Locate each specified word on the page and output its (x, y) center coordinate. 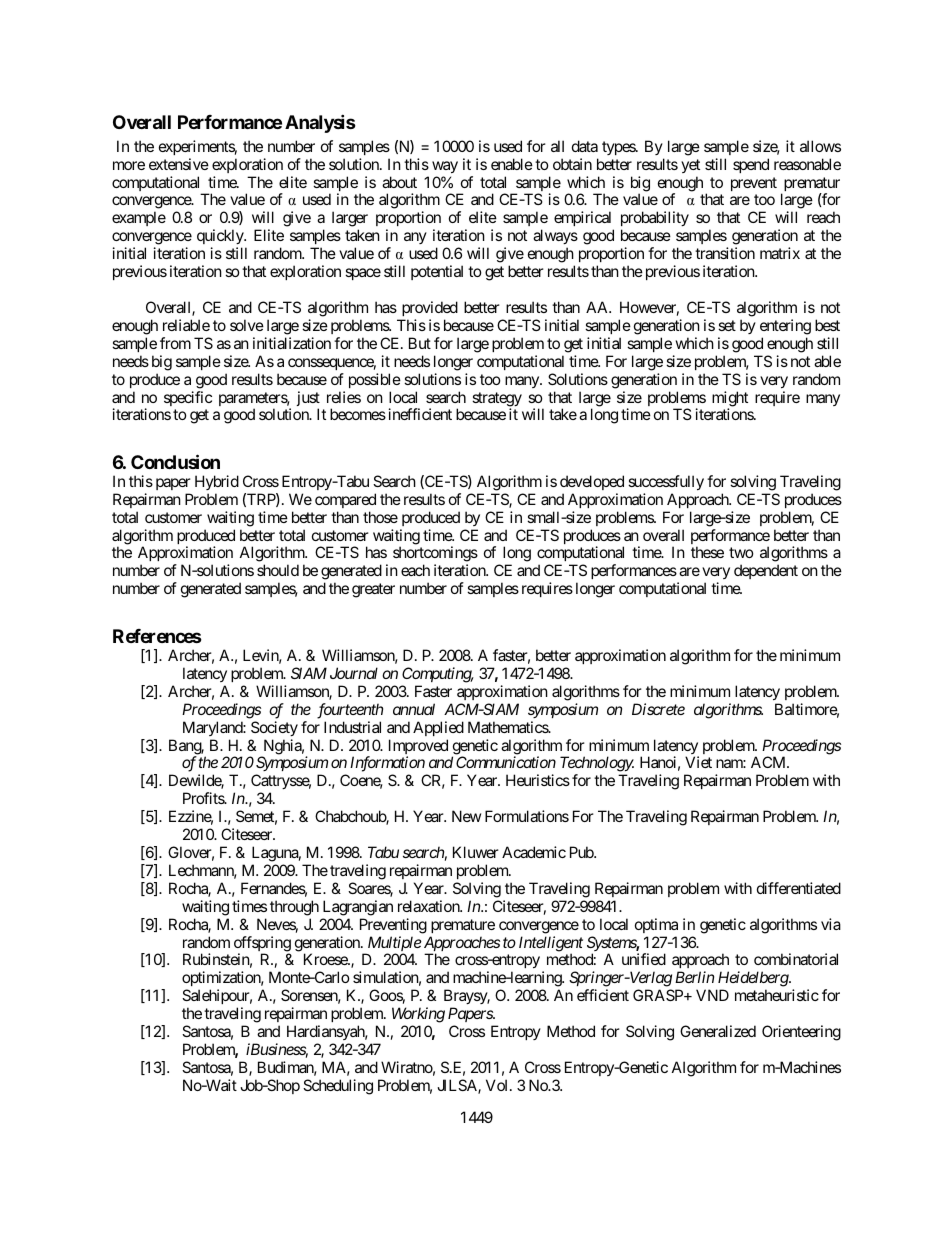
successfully (666, 482)
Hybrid (217, 482)
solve (247, 325)
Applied (438, 728)
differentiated (799, 888)
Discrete (658, 709)
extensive (179, 164)
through (294, 908)
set (727, 325)
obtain (572, 164)
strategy (497, 400)
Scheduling (338, 1087)
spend (751, 165)
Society (274, 728)
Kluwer (476, 852)
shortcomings (435, 555)
